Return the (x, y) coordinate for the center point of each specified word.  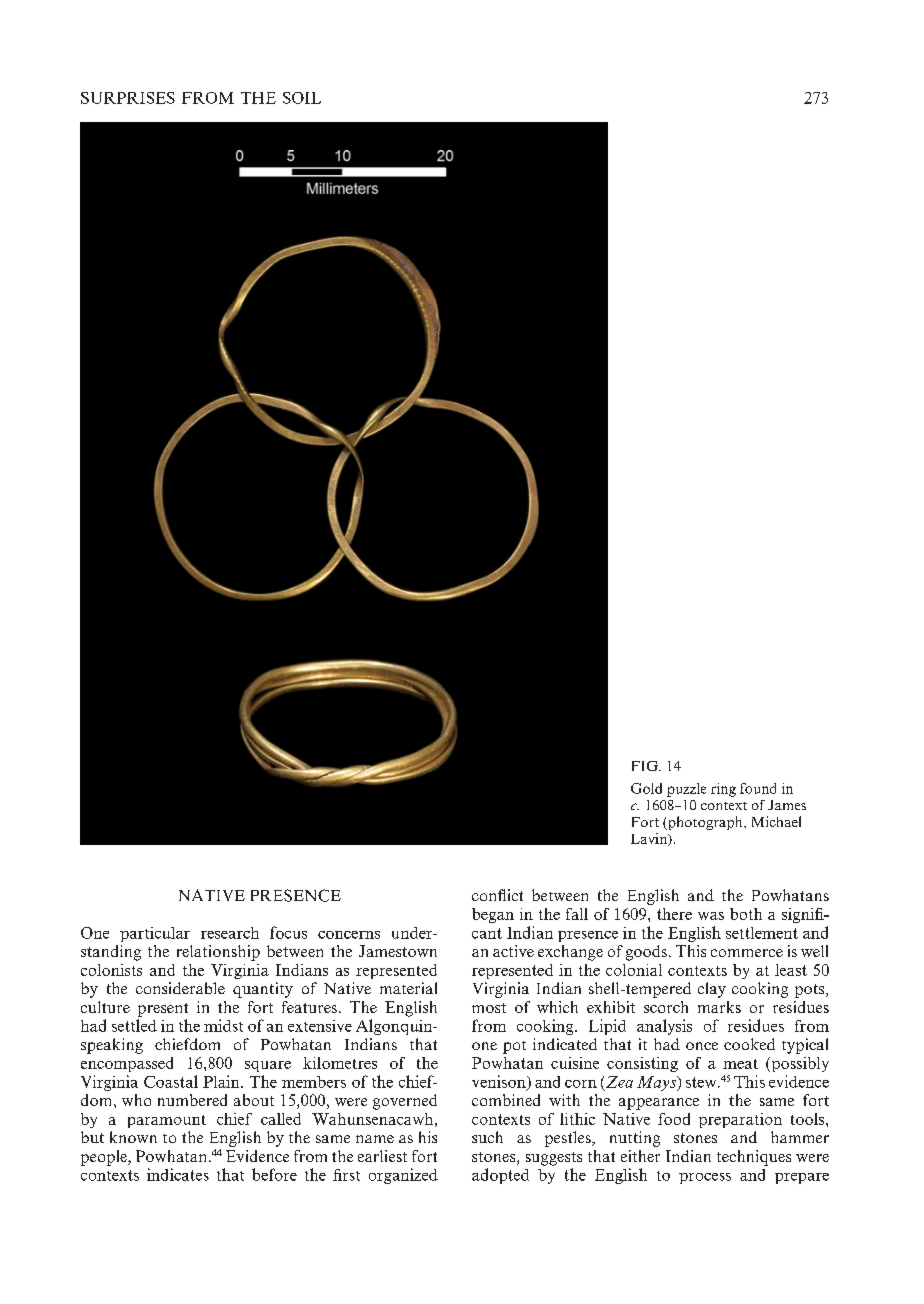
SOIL (302, 98)
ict (515, 895)
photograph (705, 823)
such (487, 1137)
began (493, 915)
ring (723, 790)
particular (155, 934)
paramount (167, 1121)
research (230, 933)
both (746, 914)
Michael (776, 821)
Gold (646, 788)
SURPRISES (128, 98)
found (758, 788)
